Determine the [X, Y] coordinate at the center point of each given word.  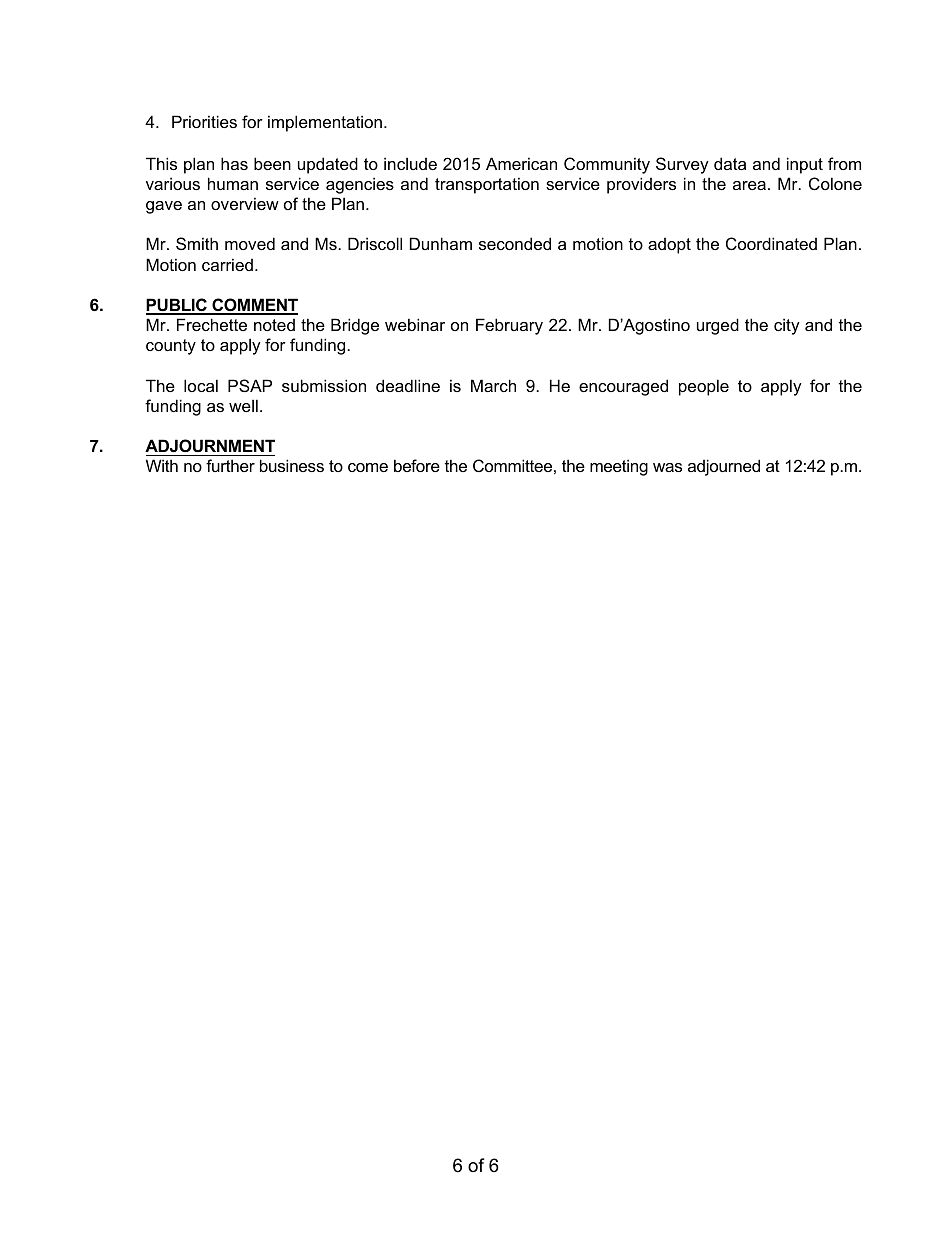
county [171, 347]
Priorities [204, 121]
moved [250, 243]
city [787, 326]
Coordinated [771, 243]
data [730, 163]
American [521, 163]
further [230, 465]
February [509, 326]
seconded [515, 243]
